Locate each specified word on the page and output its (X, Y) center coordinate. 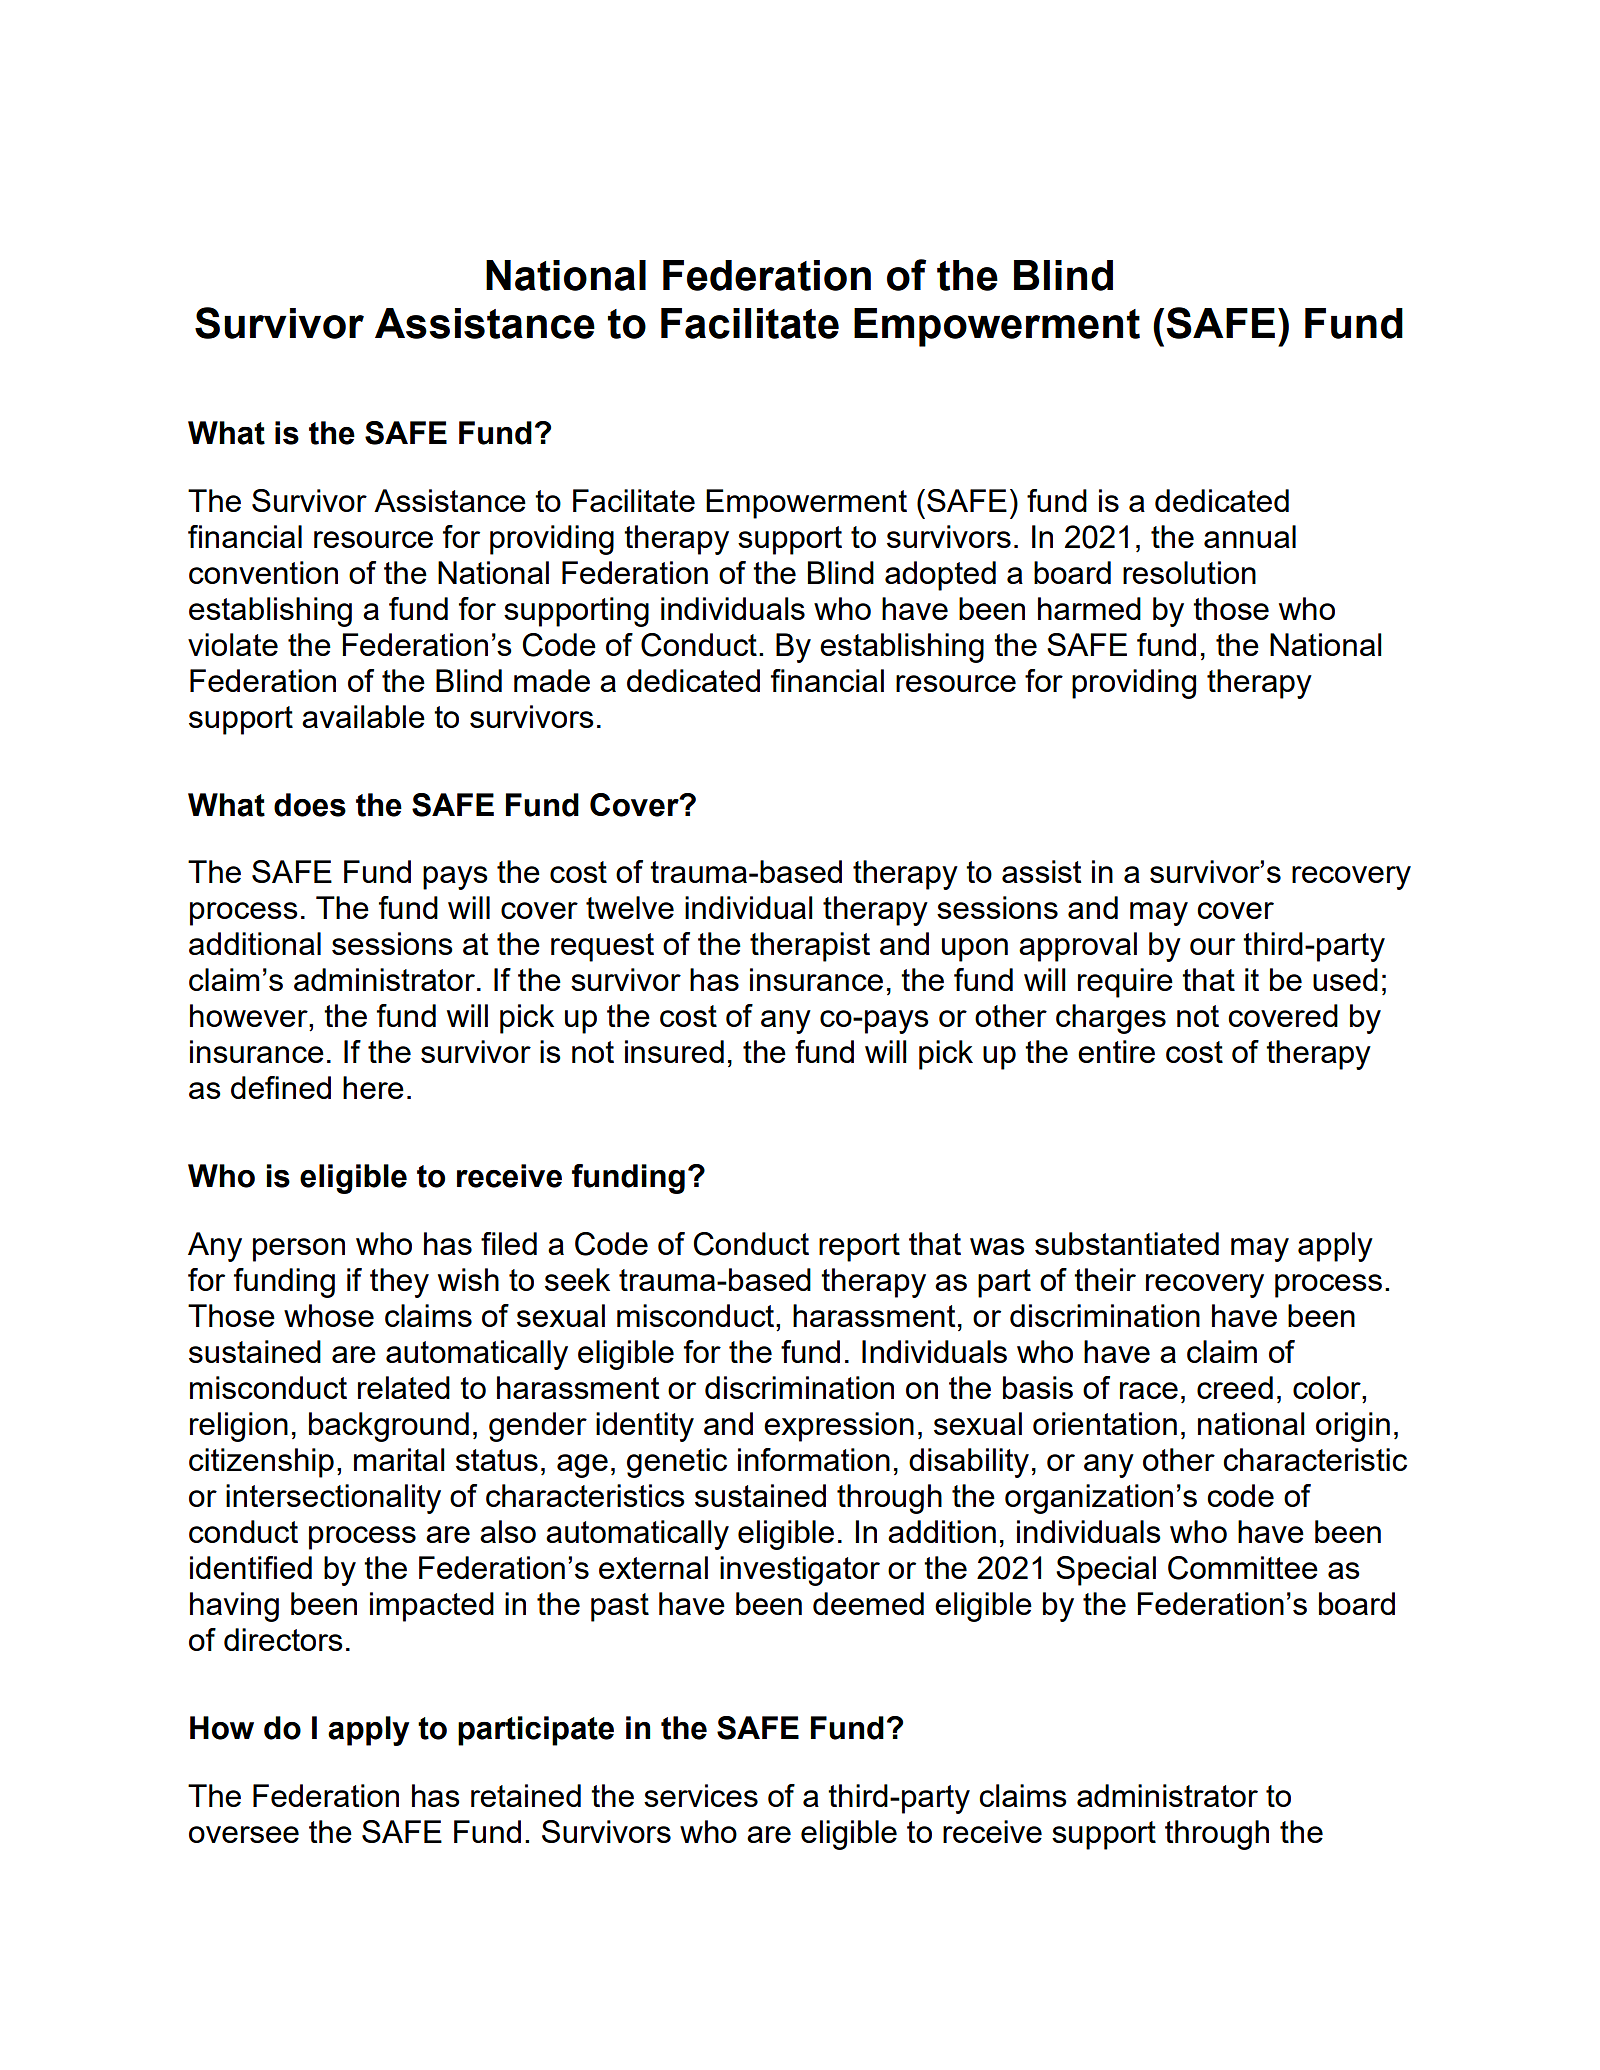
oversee (244, 1834)
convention (263, 572)
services (701, 1795)
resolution (1189, 572)
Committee (1243, 1568)
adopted (940, 576)
